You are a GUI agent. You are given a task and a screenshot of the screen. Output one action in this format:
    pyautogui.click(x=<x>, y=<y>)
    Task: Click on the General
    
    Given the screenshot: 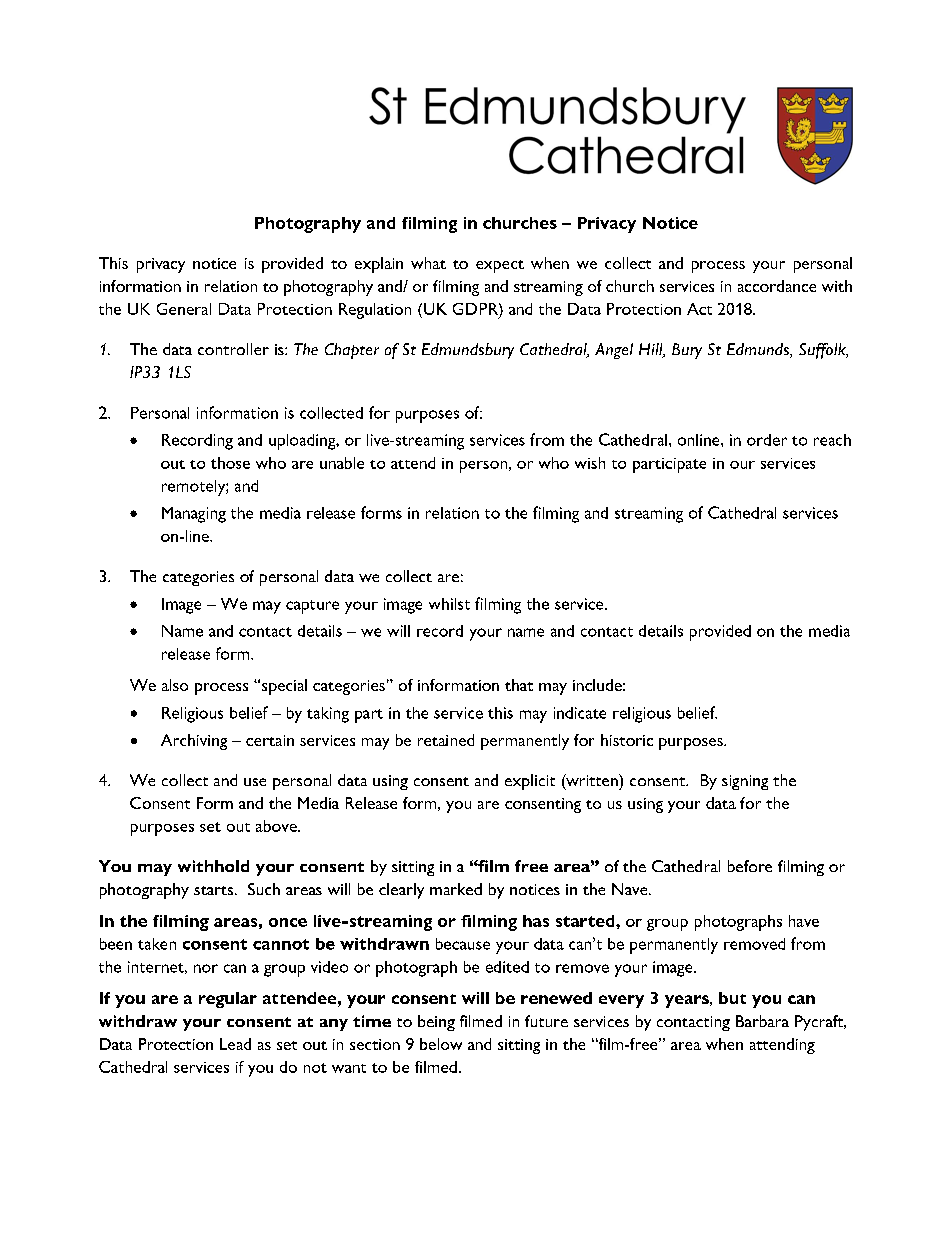 What is the action you would take?
    pyautogui.click(x=184, y=309)
